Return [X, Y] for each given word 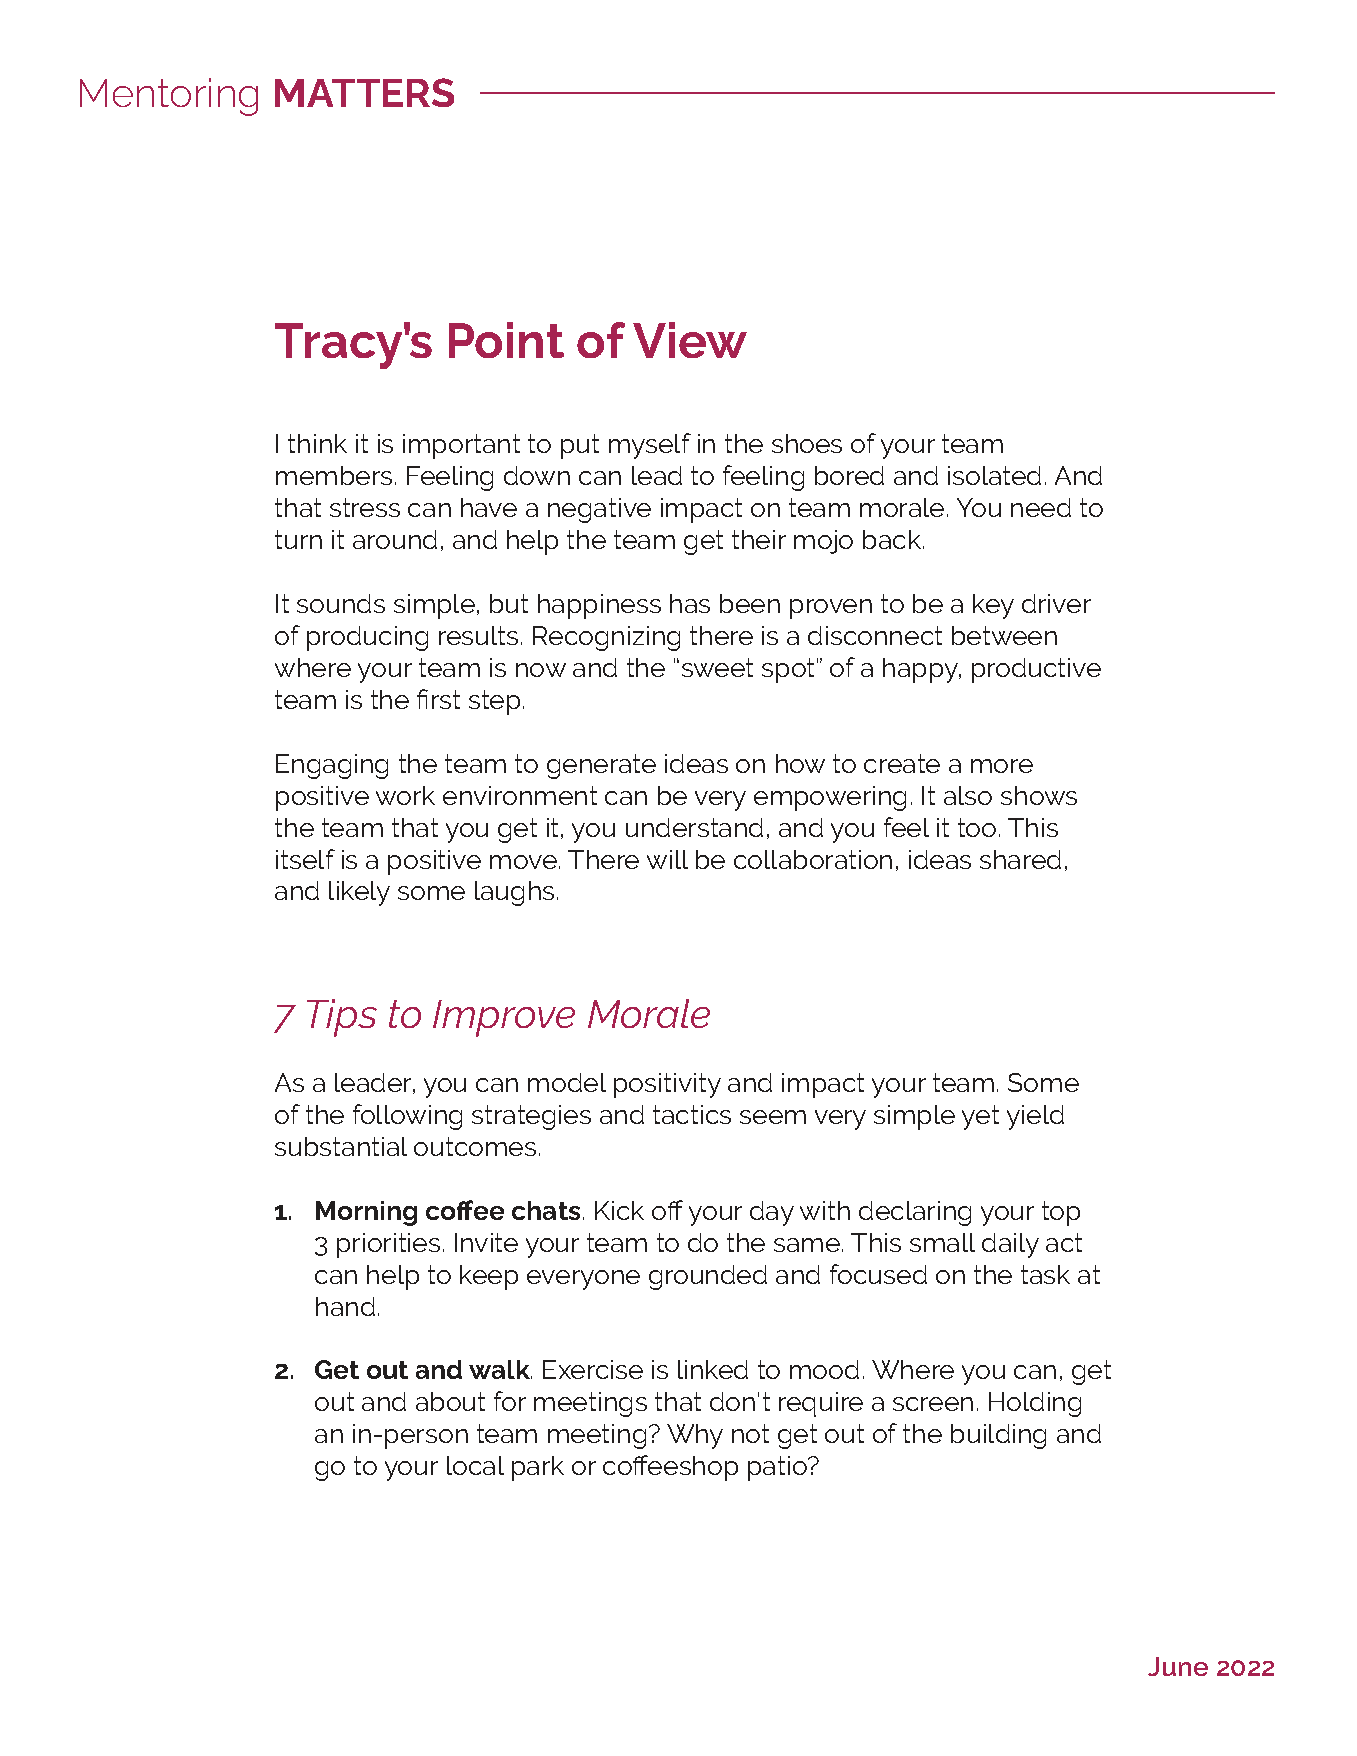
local [475, 1465]
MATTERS [364, 92]
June [1178, 1666]
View [690, 340]
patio [778, 1468]
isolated [994, 475]
